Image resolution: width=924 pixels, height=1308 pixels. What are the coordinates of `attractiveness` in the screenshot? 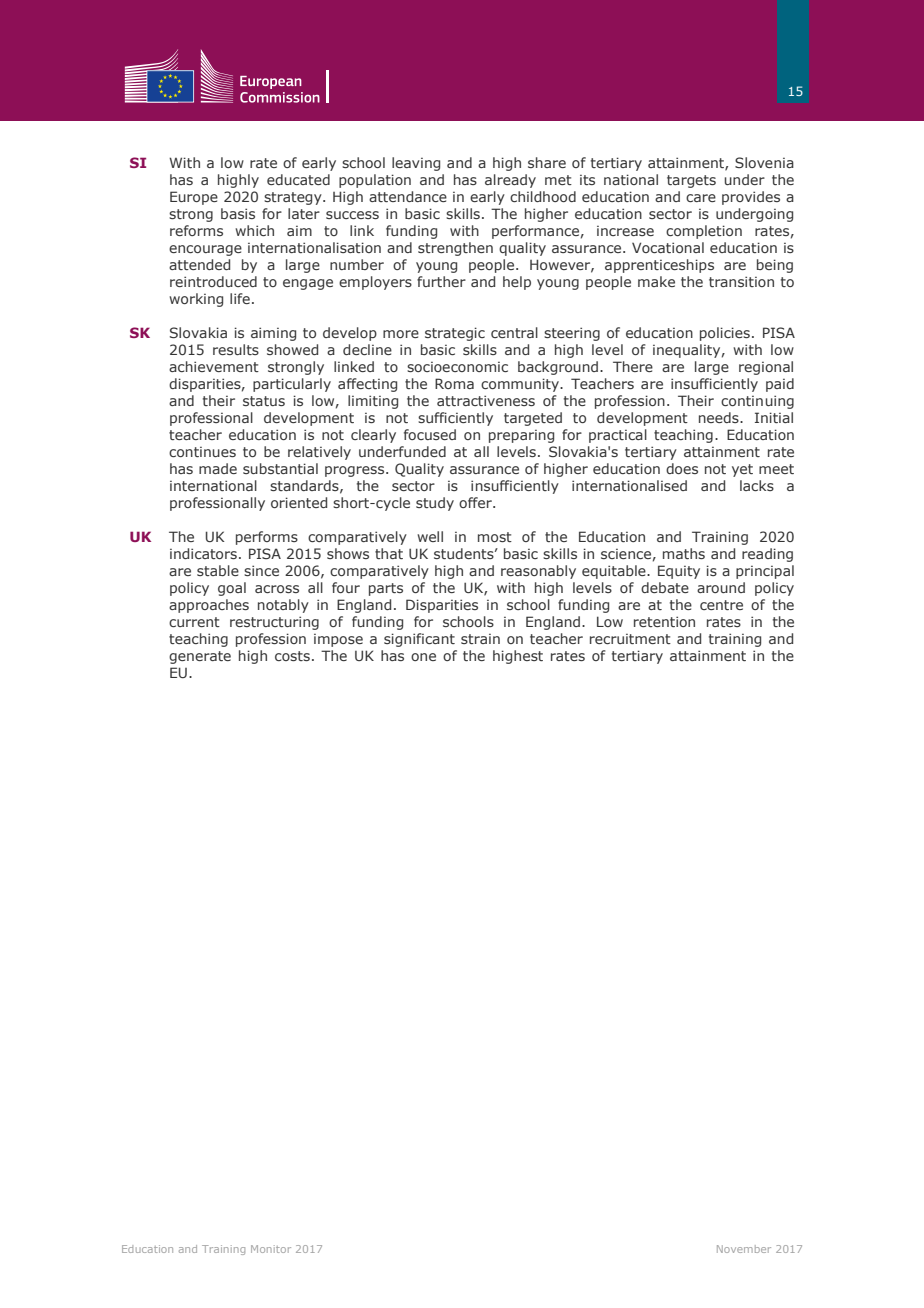 It's located at (486, 400).
